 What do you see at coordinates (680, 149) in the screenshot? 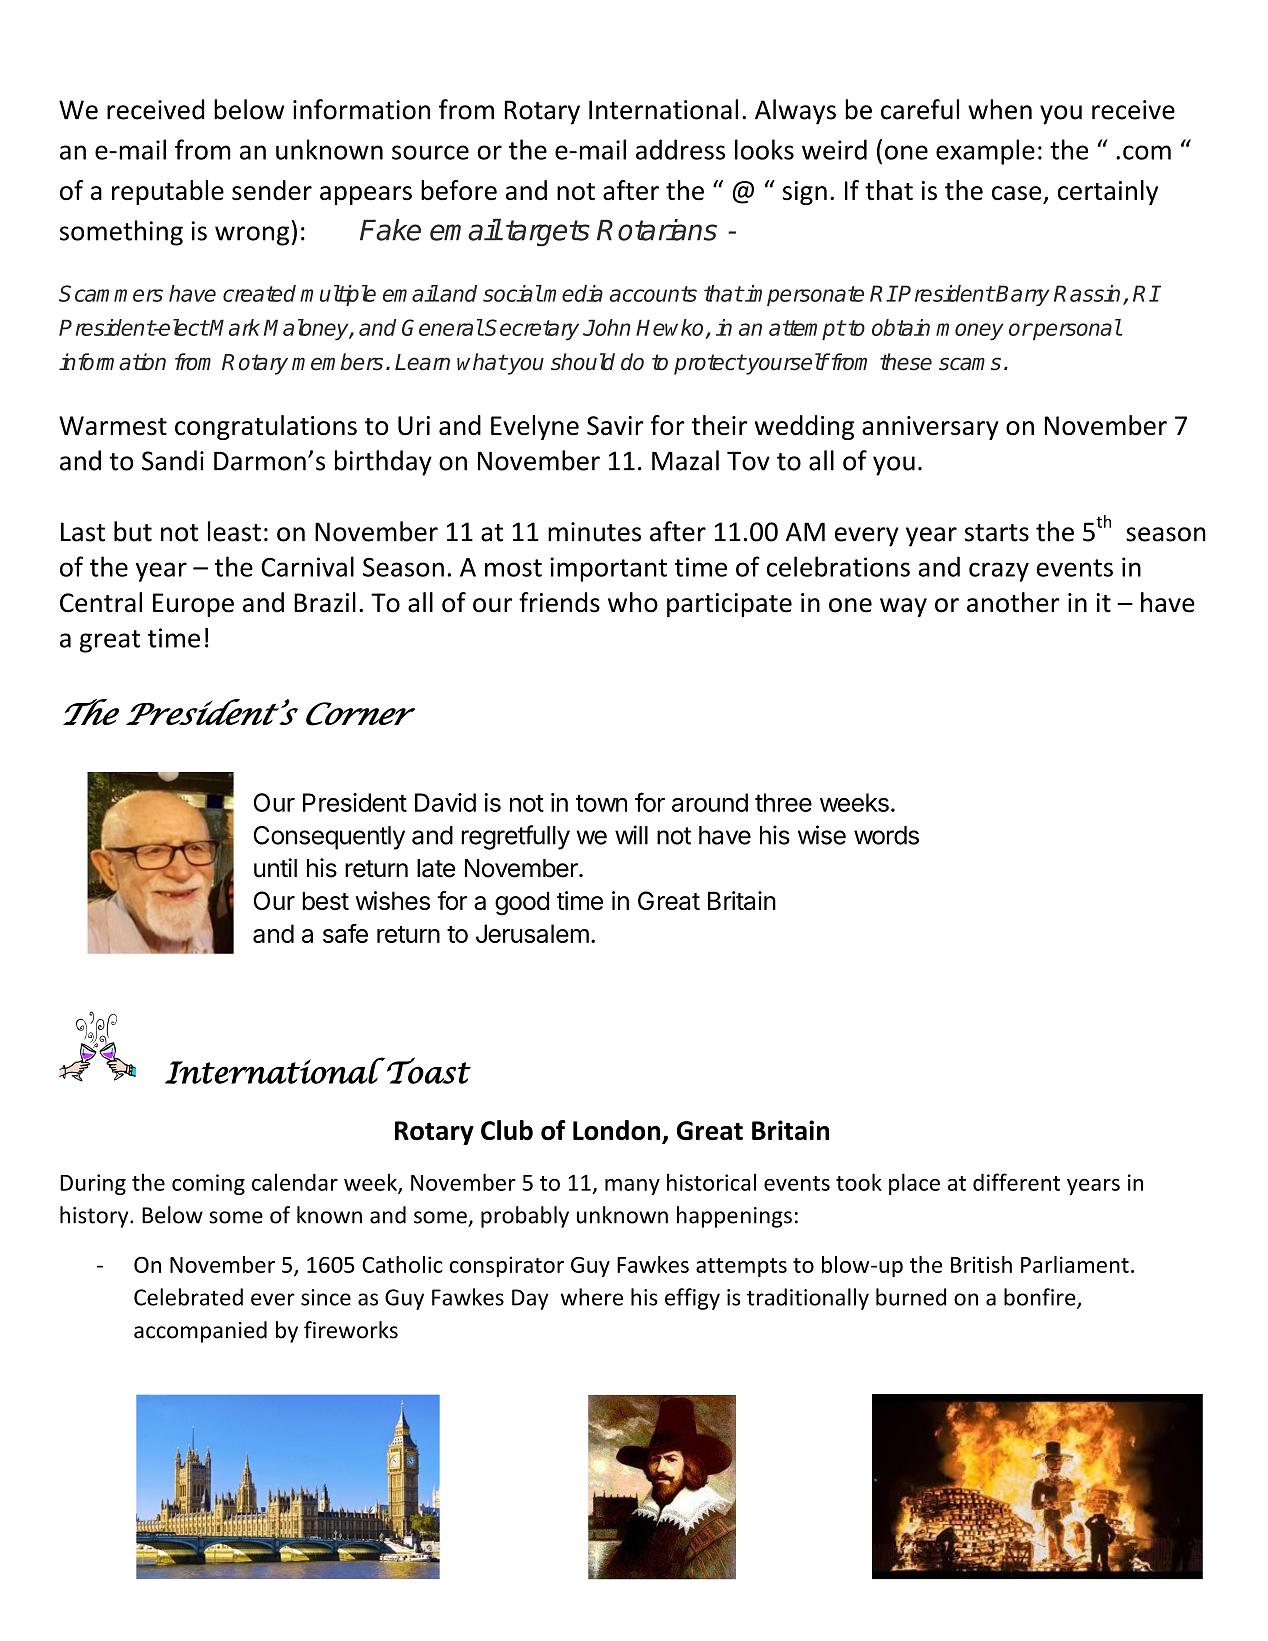
I see `address` at bounding box center [680, 149].
